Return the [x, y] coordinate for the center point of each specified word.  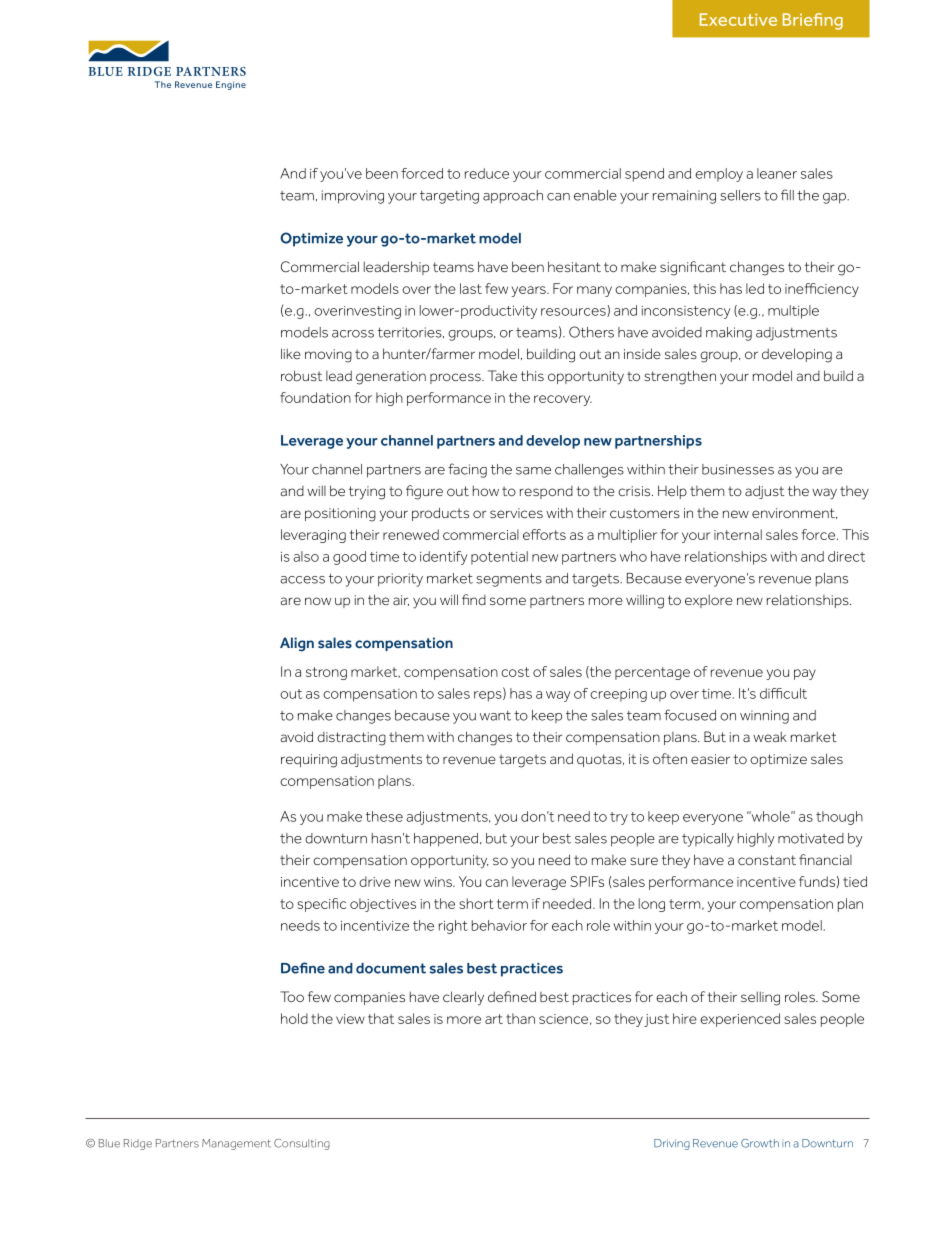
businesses [738, 469]
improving [353, 197]
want [495, 716]
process [456, 378]
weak [770, 736]
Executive [738, 19]
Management [236, 1144]
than [520, 1018]
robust [301, 375]
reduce [487, 173]
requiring [309, 761]
